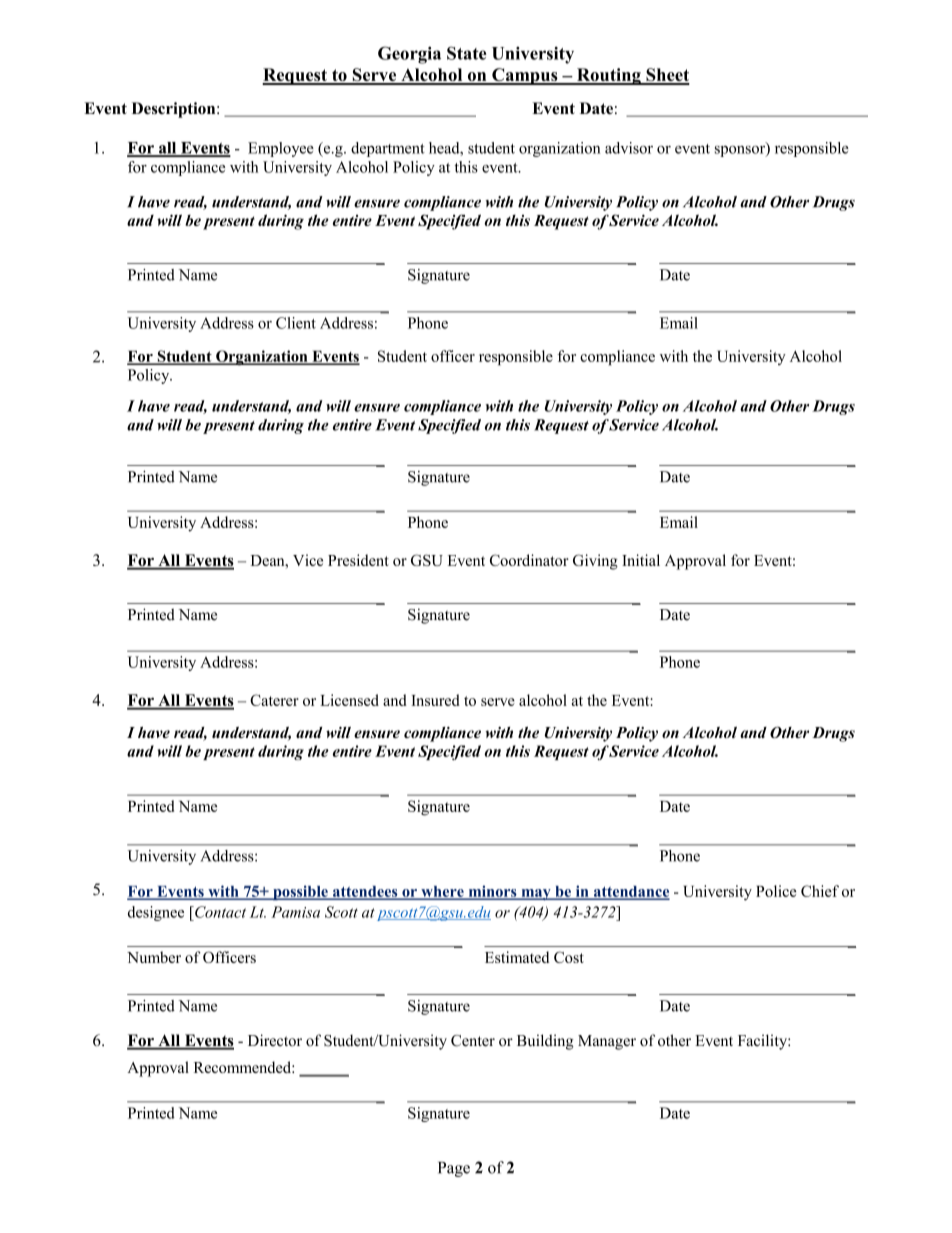  I want to click on Initial, so click(641, 560).
